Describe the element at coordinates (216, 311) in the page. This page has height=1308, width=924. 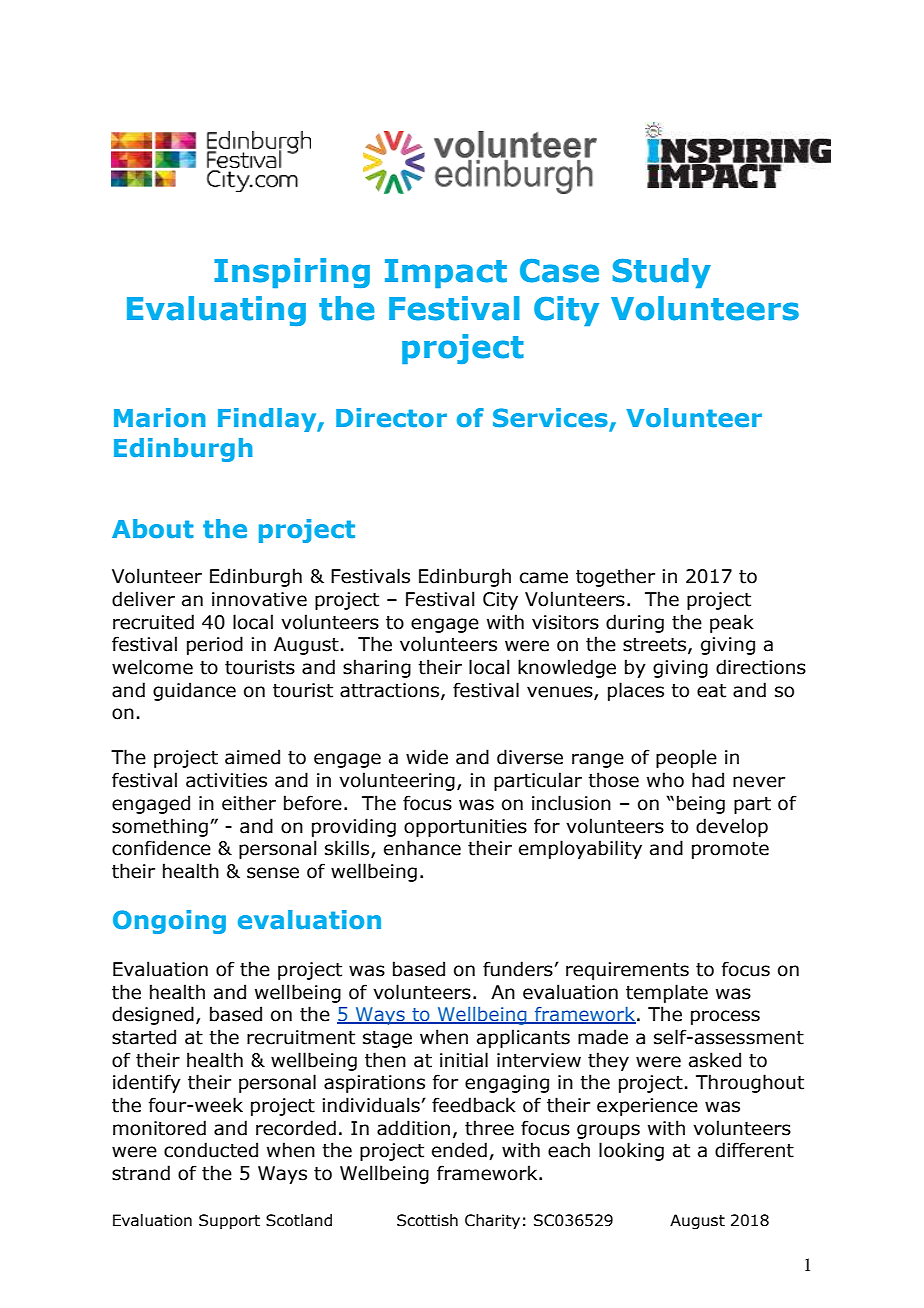
I see `Evaluating` at that location.
